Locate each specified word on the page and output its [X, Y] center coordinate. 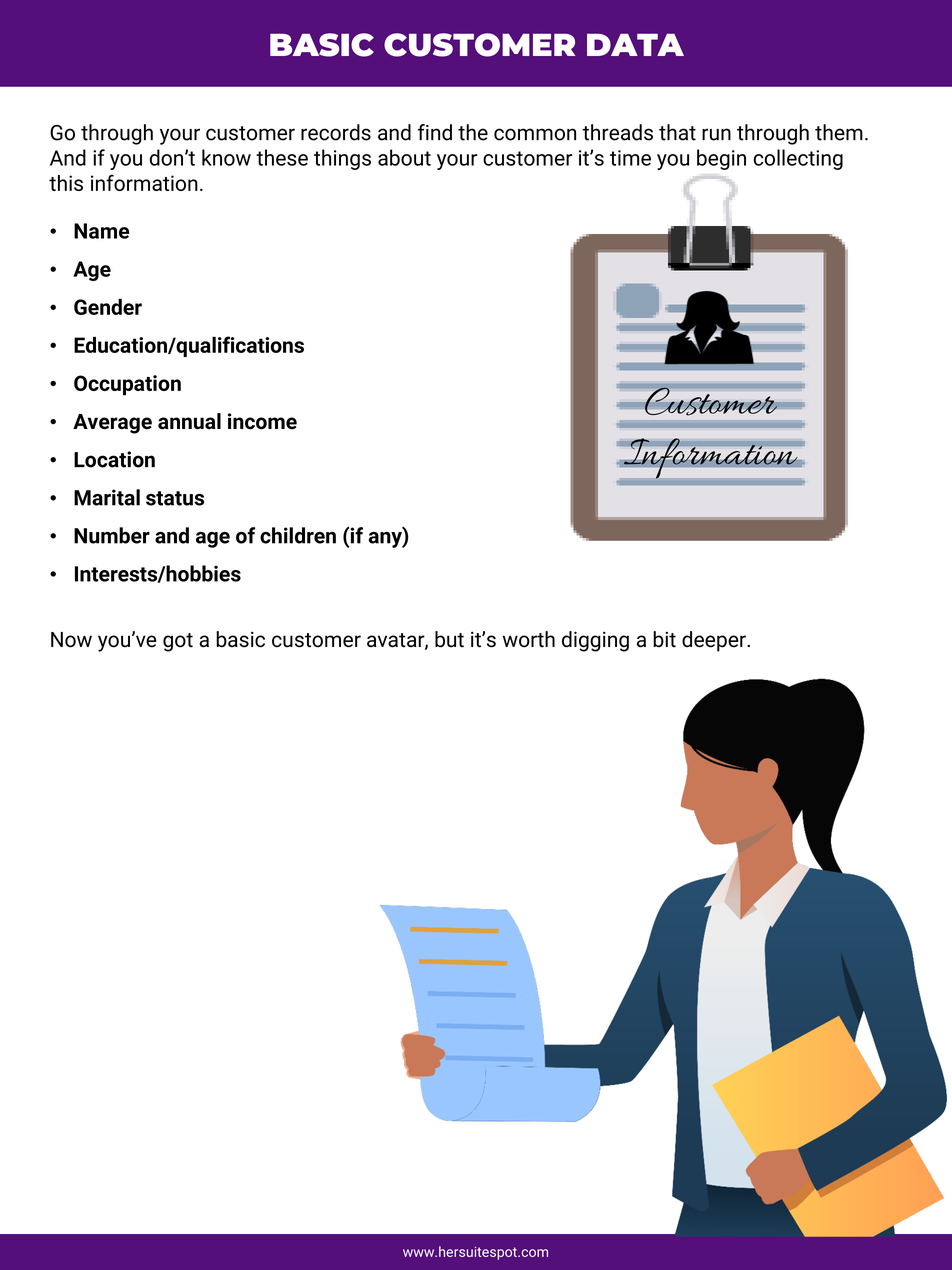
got [178, 642]
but [449, 639]
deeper [715, 641]
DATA [635, 44]
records [336, 132]
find [435, 132]
